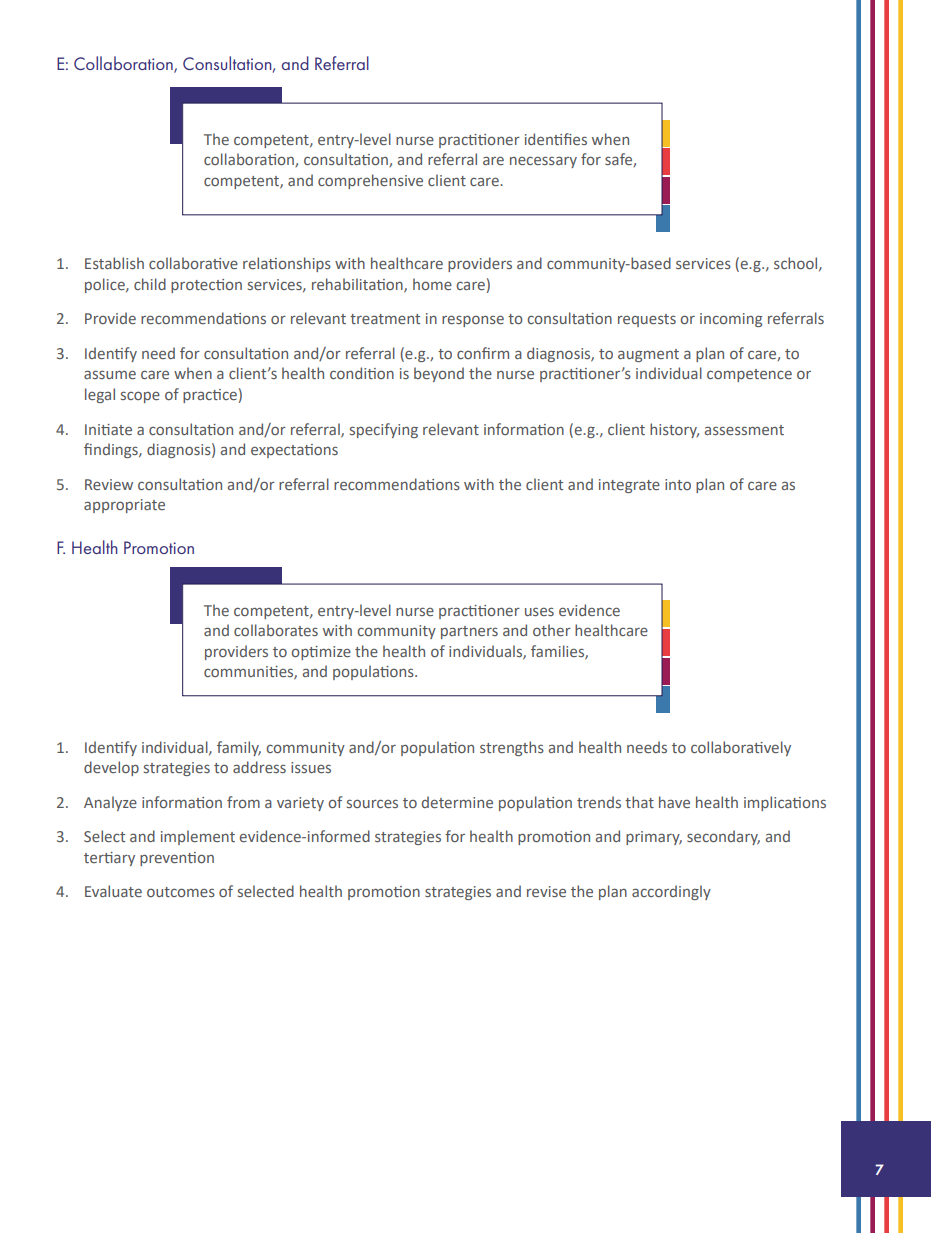 The width and height of the screenshot is (952, 1233). What do you see at coordinates (370, 181) in the screenshot?
I see `comprehensive` at bounding box center [370, 181].
